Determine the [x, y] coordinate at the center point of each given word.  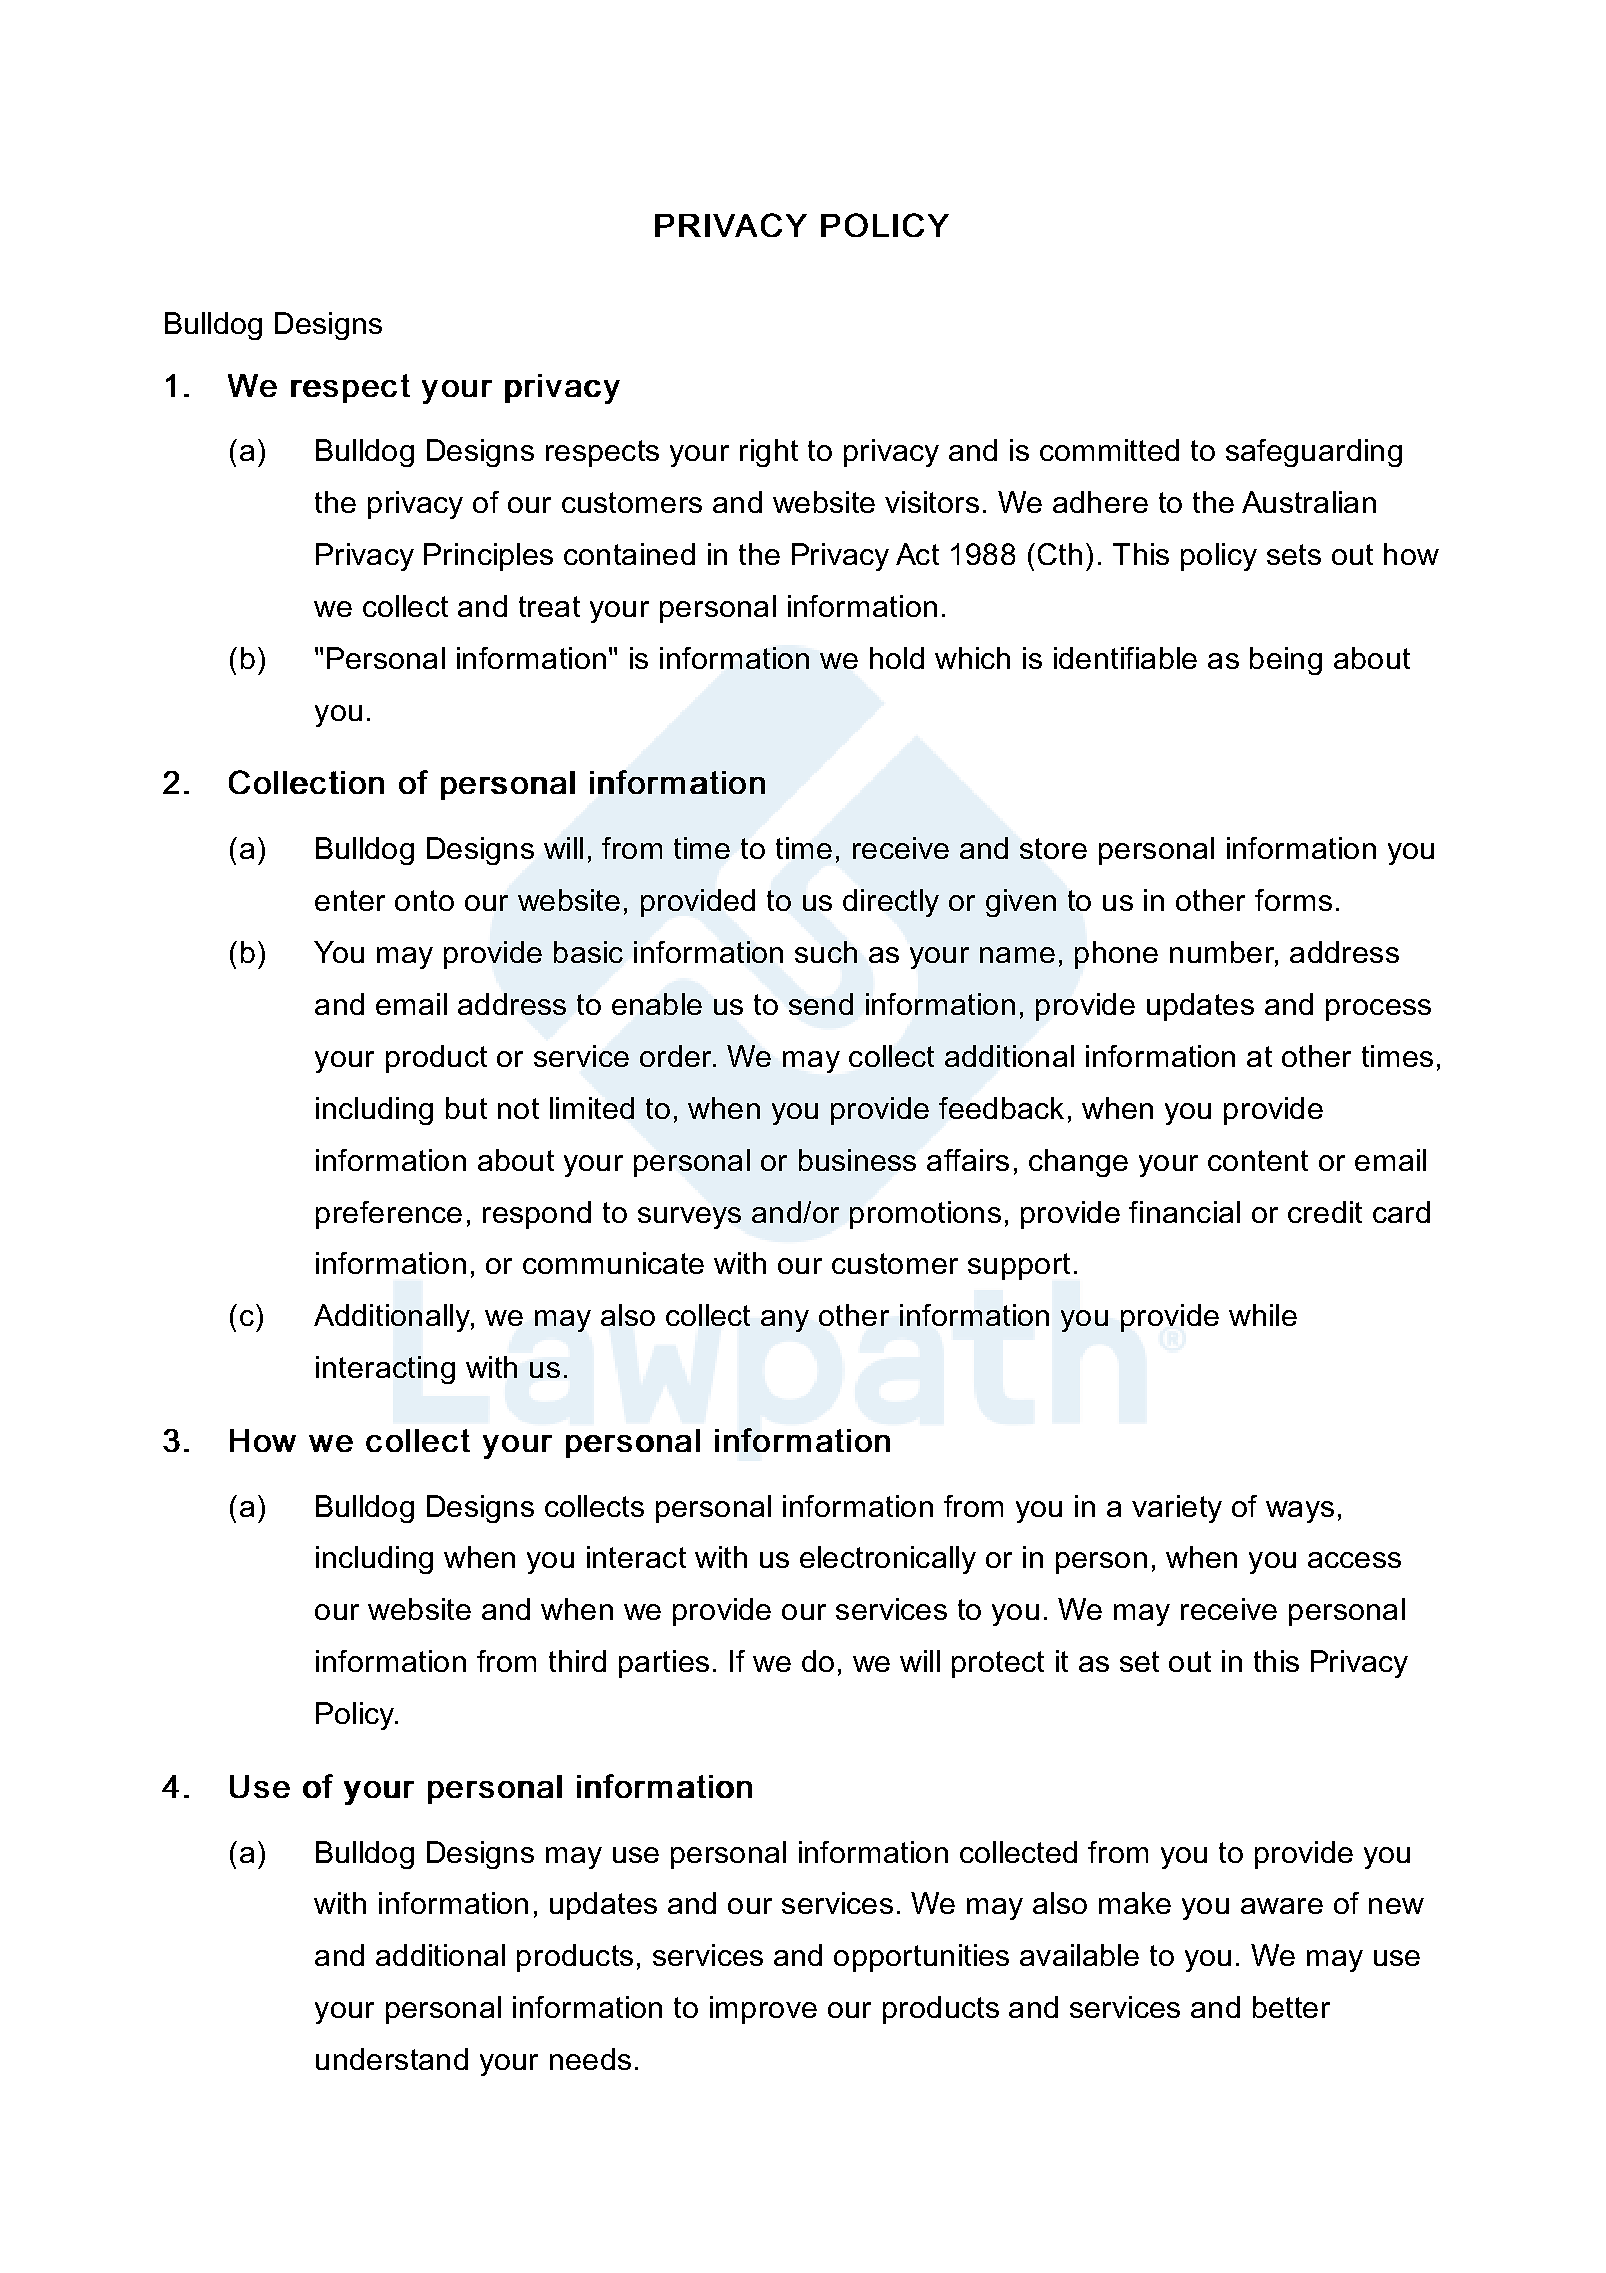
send [821, 1004]
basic [588, 952]
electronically [888, 1560]
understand [392, 2059]
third [577, 1661]
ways [1300, 1512]
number [1223, 953]
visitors [932, 502]
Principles [488, 557]
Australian [1309, 502]
